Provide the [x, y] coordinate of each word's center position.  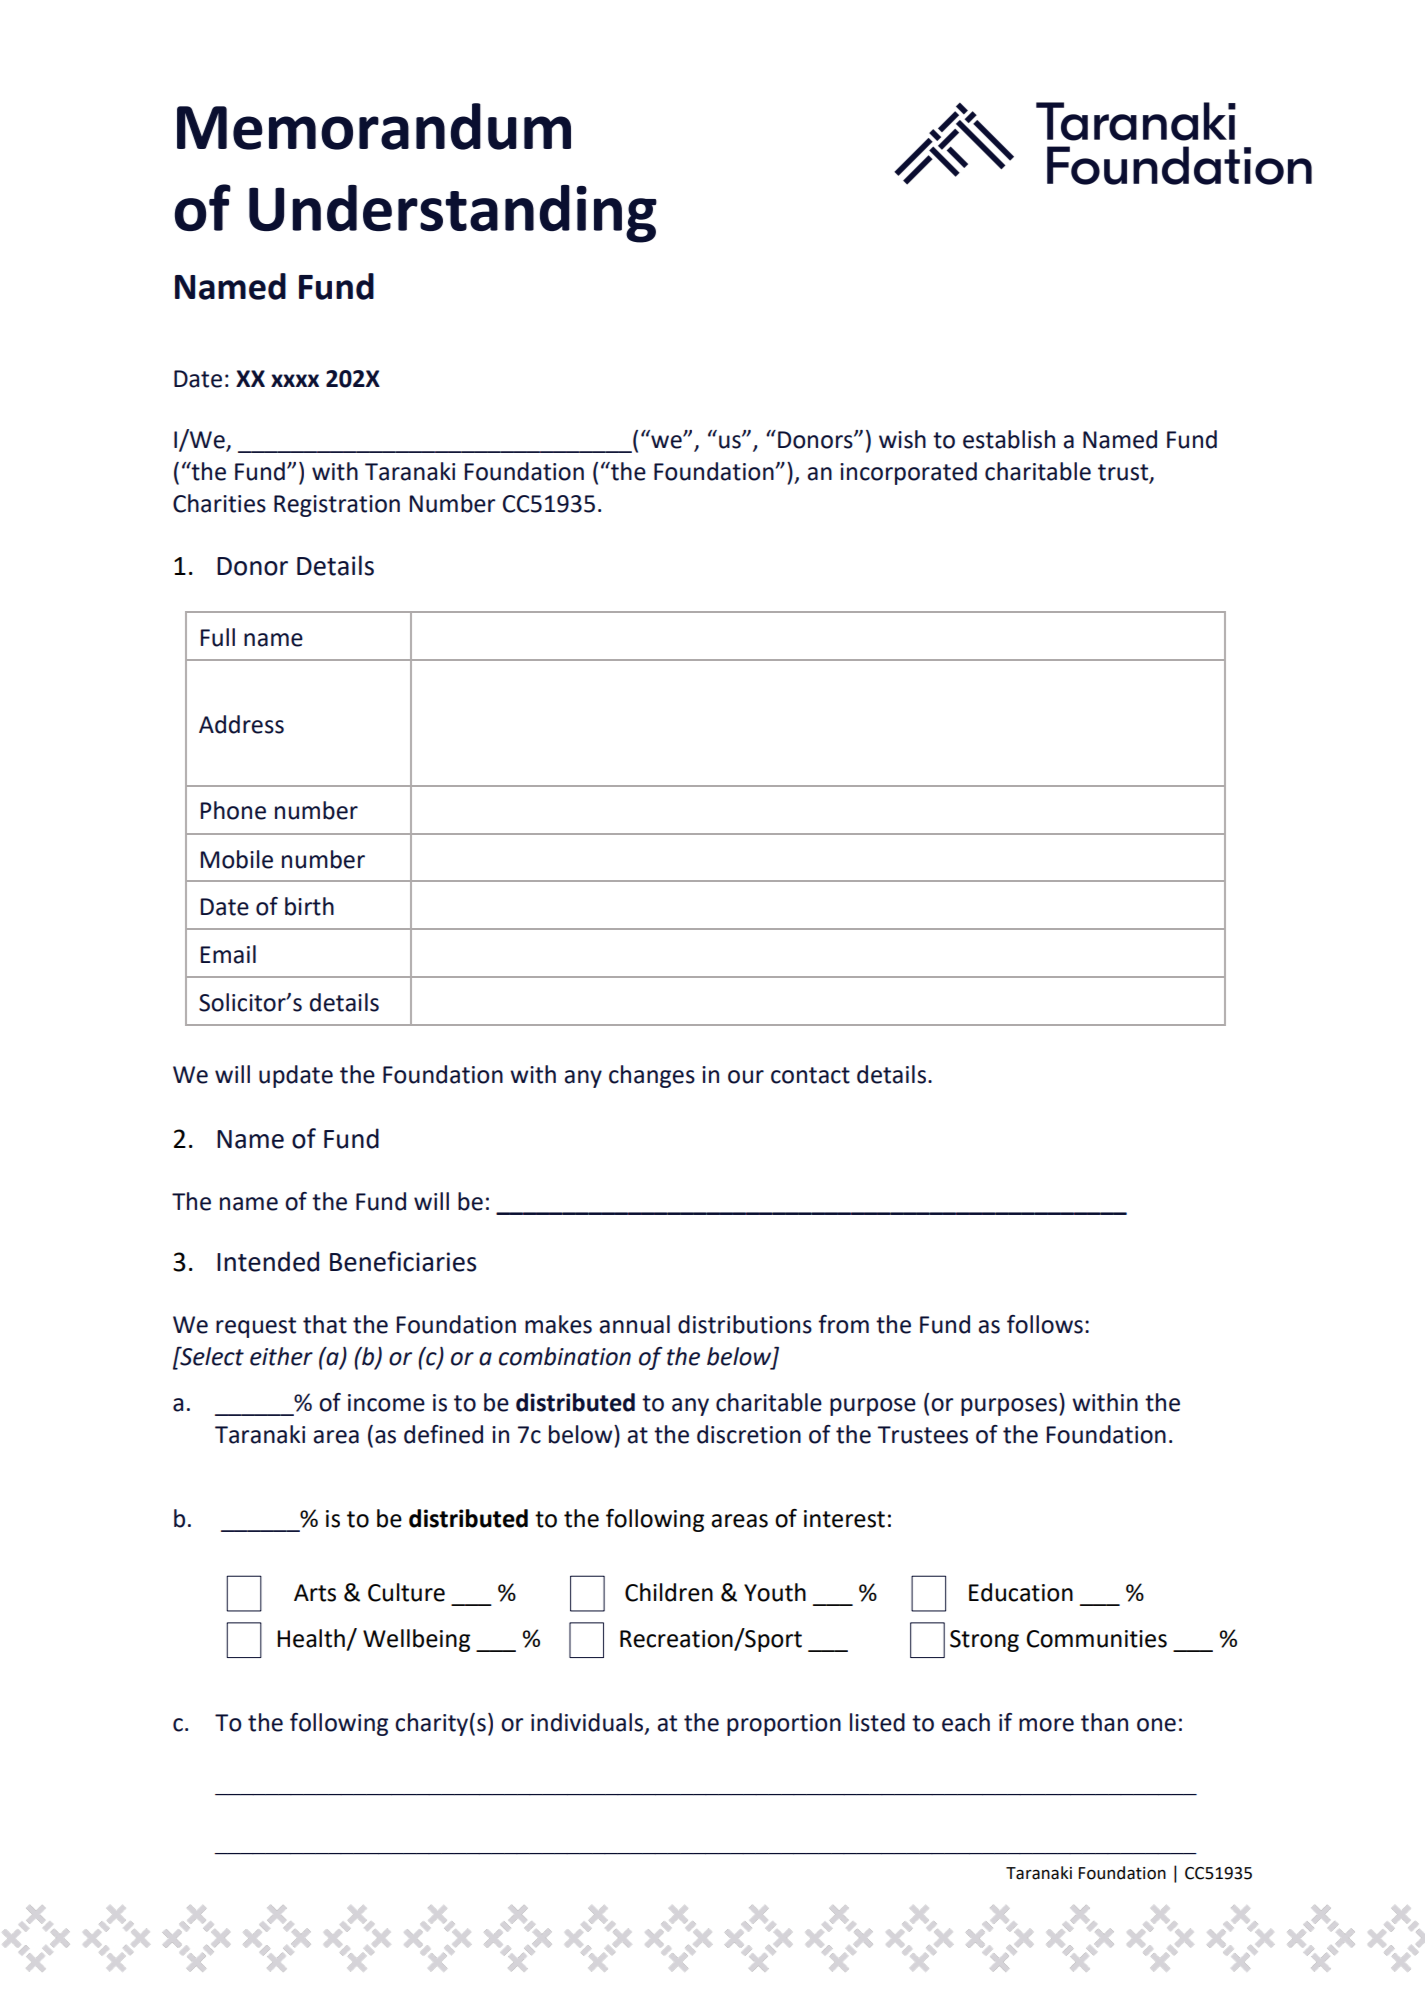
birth [309, 906]
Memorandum [374, 126]
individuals [588, 1723]
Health [311, 1638]
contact [810, 1075]
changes [652, 1076]
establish [1009, 439]
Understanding [453, 214]
